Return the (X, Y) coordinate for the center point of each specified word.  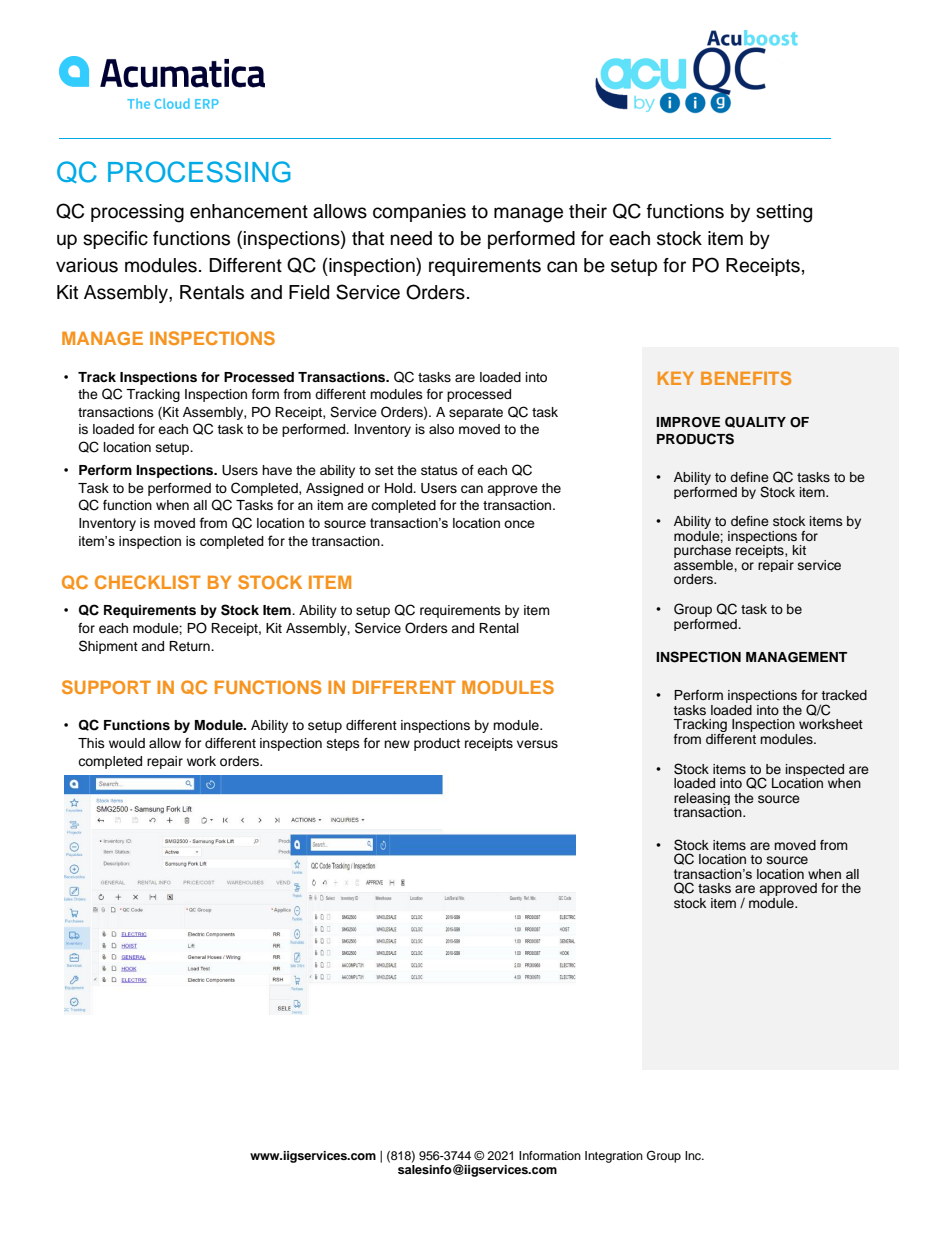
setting (784, 213)
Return (190, 646)
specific (115, 240)
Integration (614, 1157)
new (397, 744)
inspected (815, 771)
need (411, 238)
